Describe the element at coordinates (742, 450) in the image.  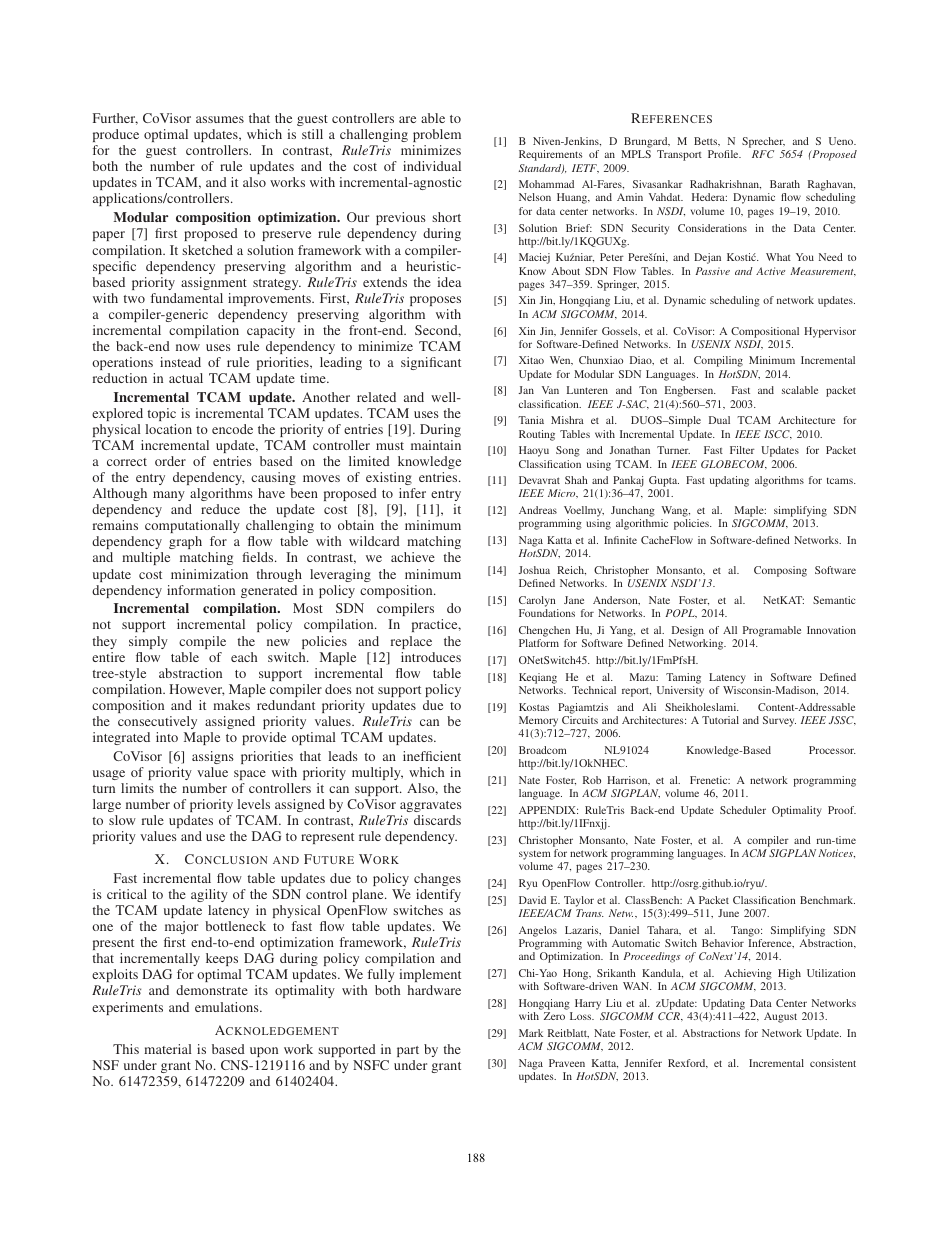
I see `Filter` at that location.
